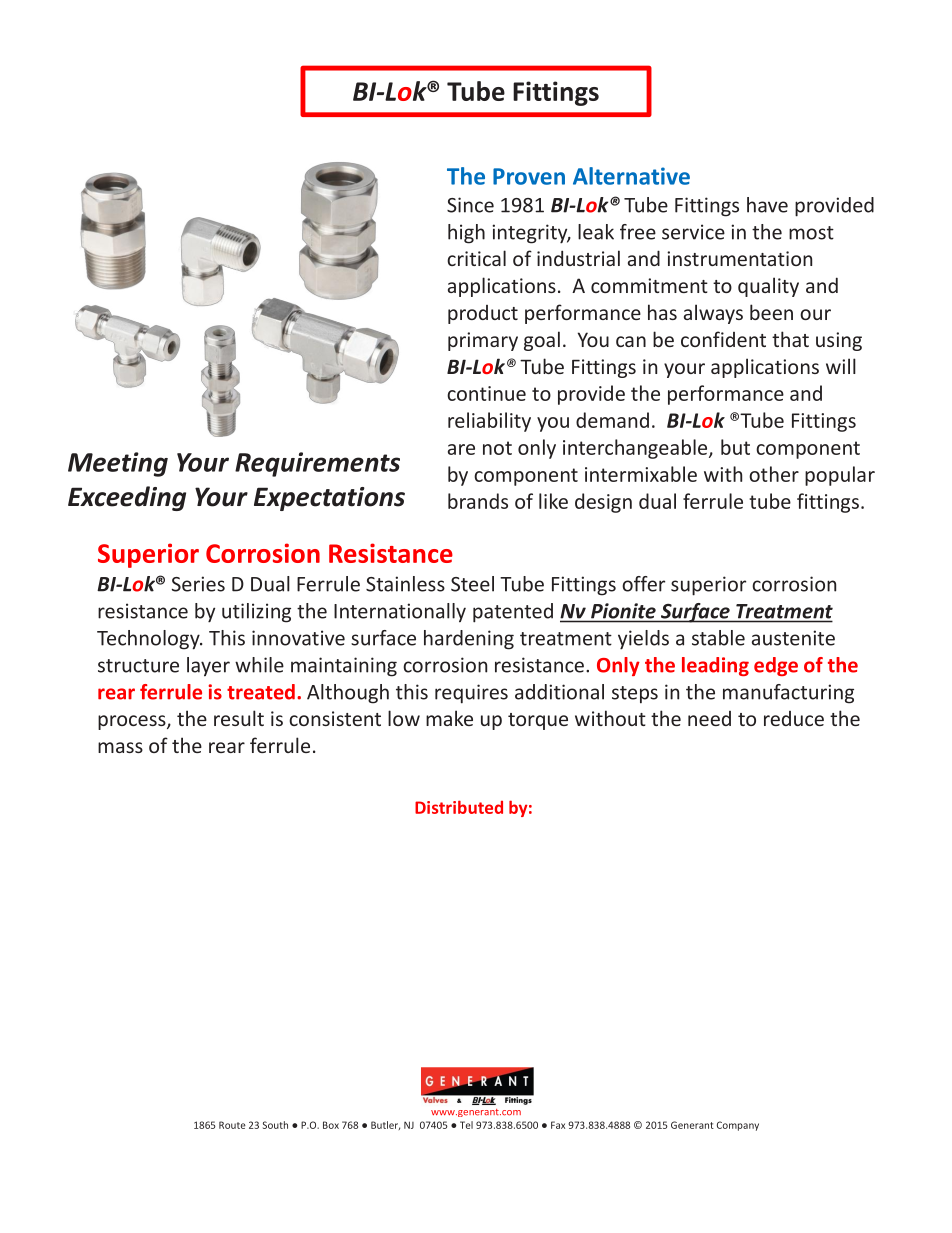 This page has width=952, height=1233. I want to click on Since, so click(470, 205).
